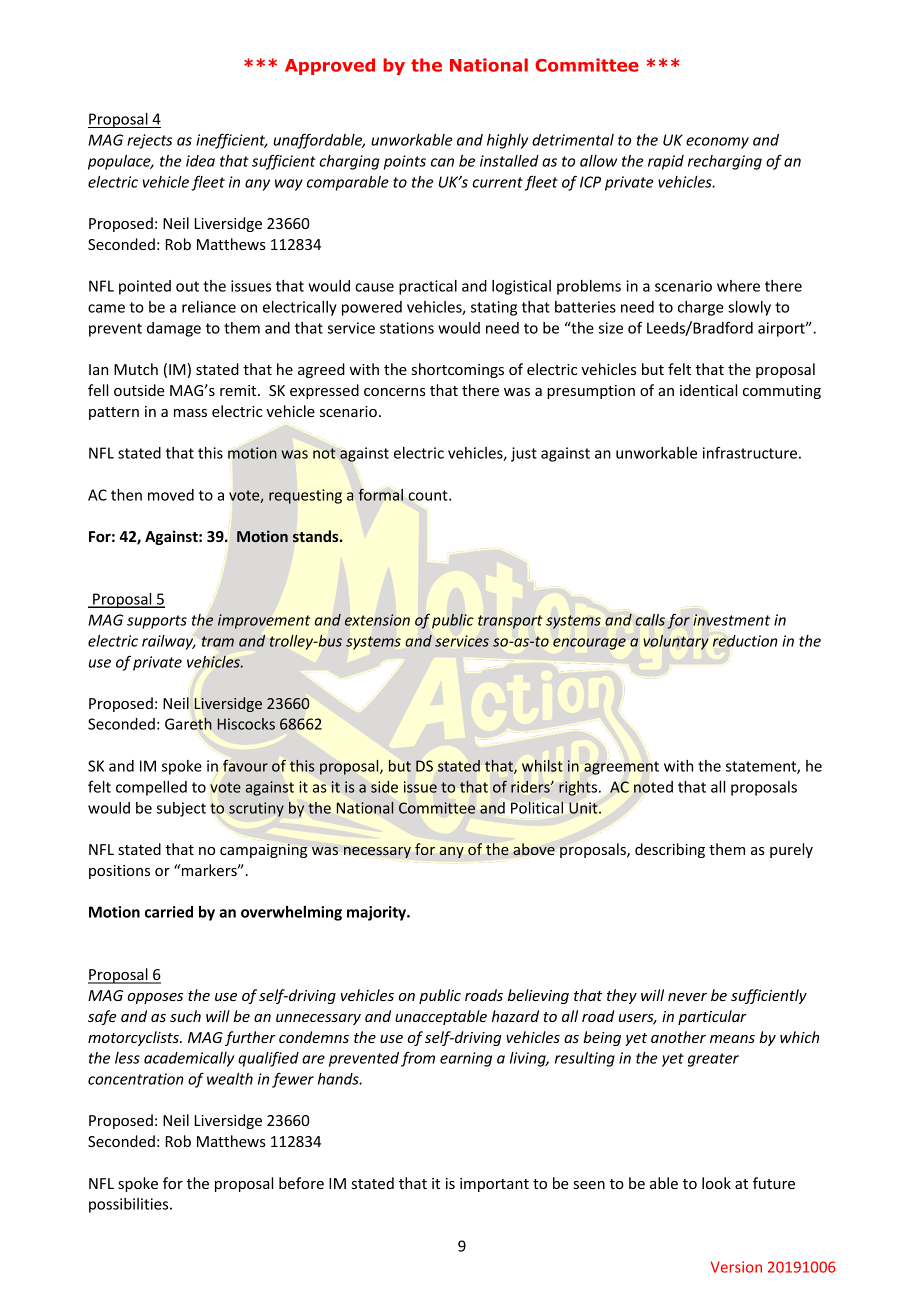 This document has height=1308, width=924. Describe the element at coordinates (494, 1185) in the document. I see `important` at that location.
